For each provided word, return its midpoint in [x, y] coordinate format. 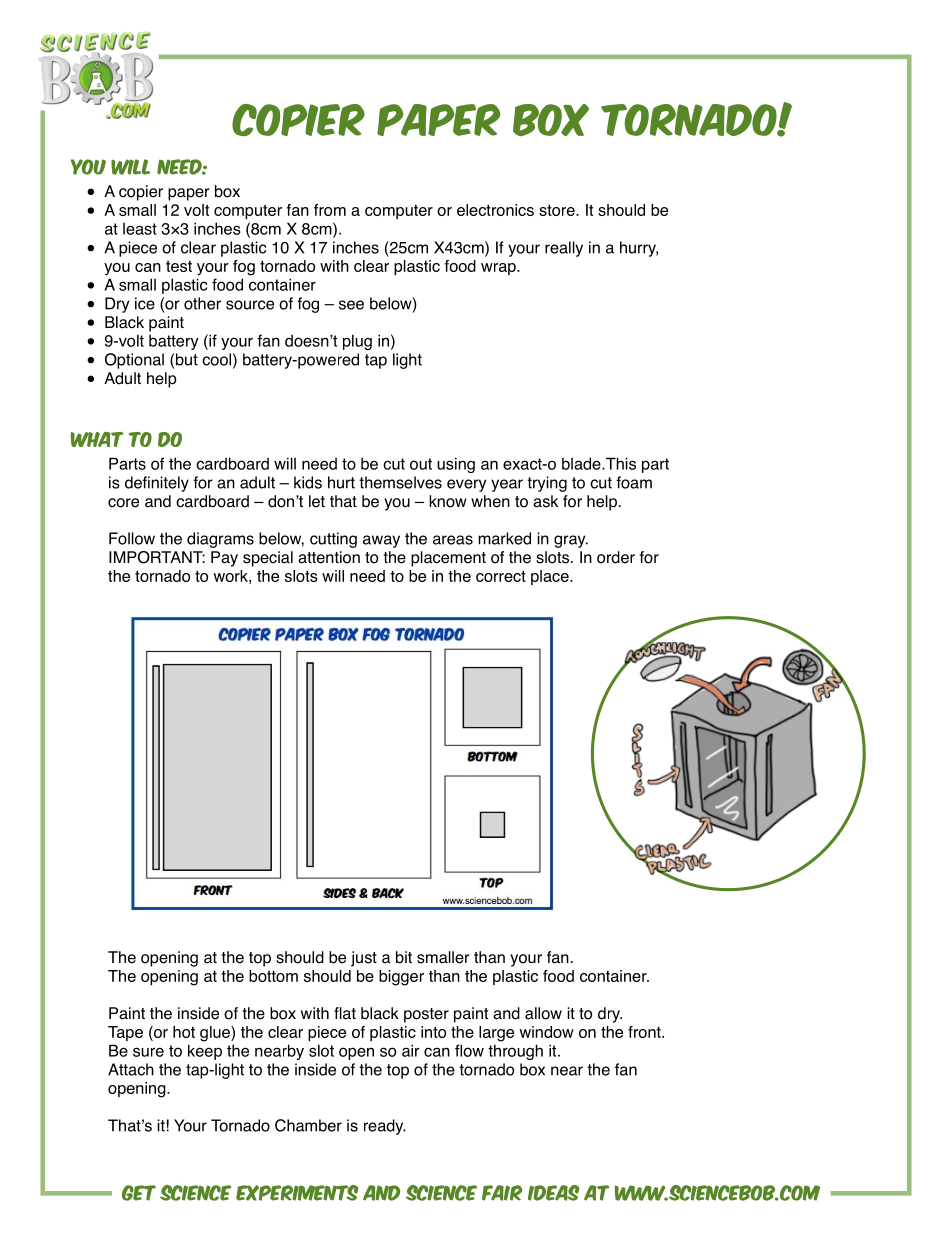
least [140, 229]
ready [385, 1127]
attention [329, 557]
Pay [224, 559]
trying [547, 484]
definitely [157, 484]
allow [543, 1013]
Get [139, 1193]
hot [184, 1032]
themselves [400, 482]
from [330, 210]
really [564, 249]
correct [501, 576]
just [364, 959]
